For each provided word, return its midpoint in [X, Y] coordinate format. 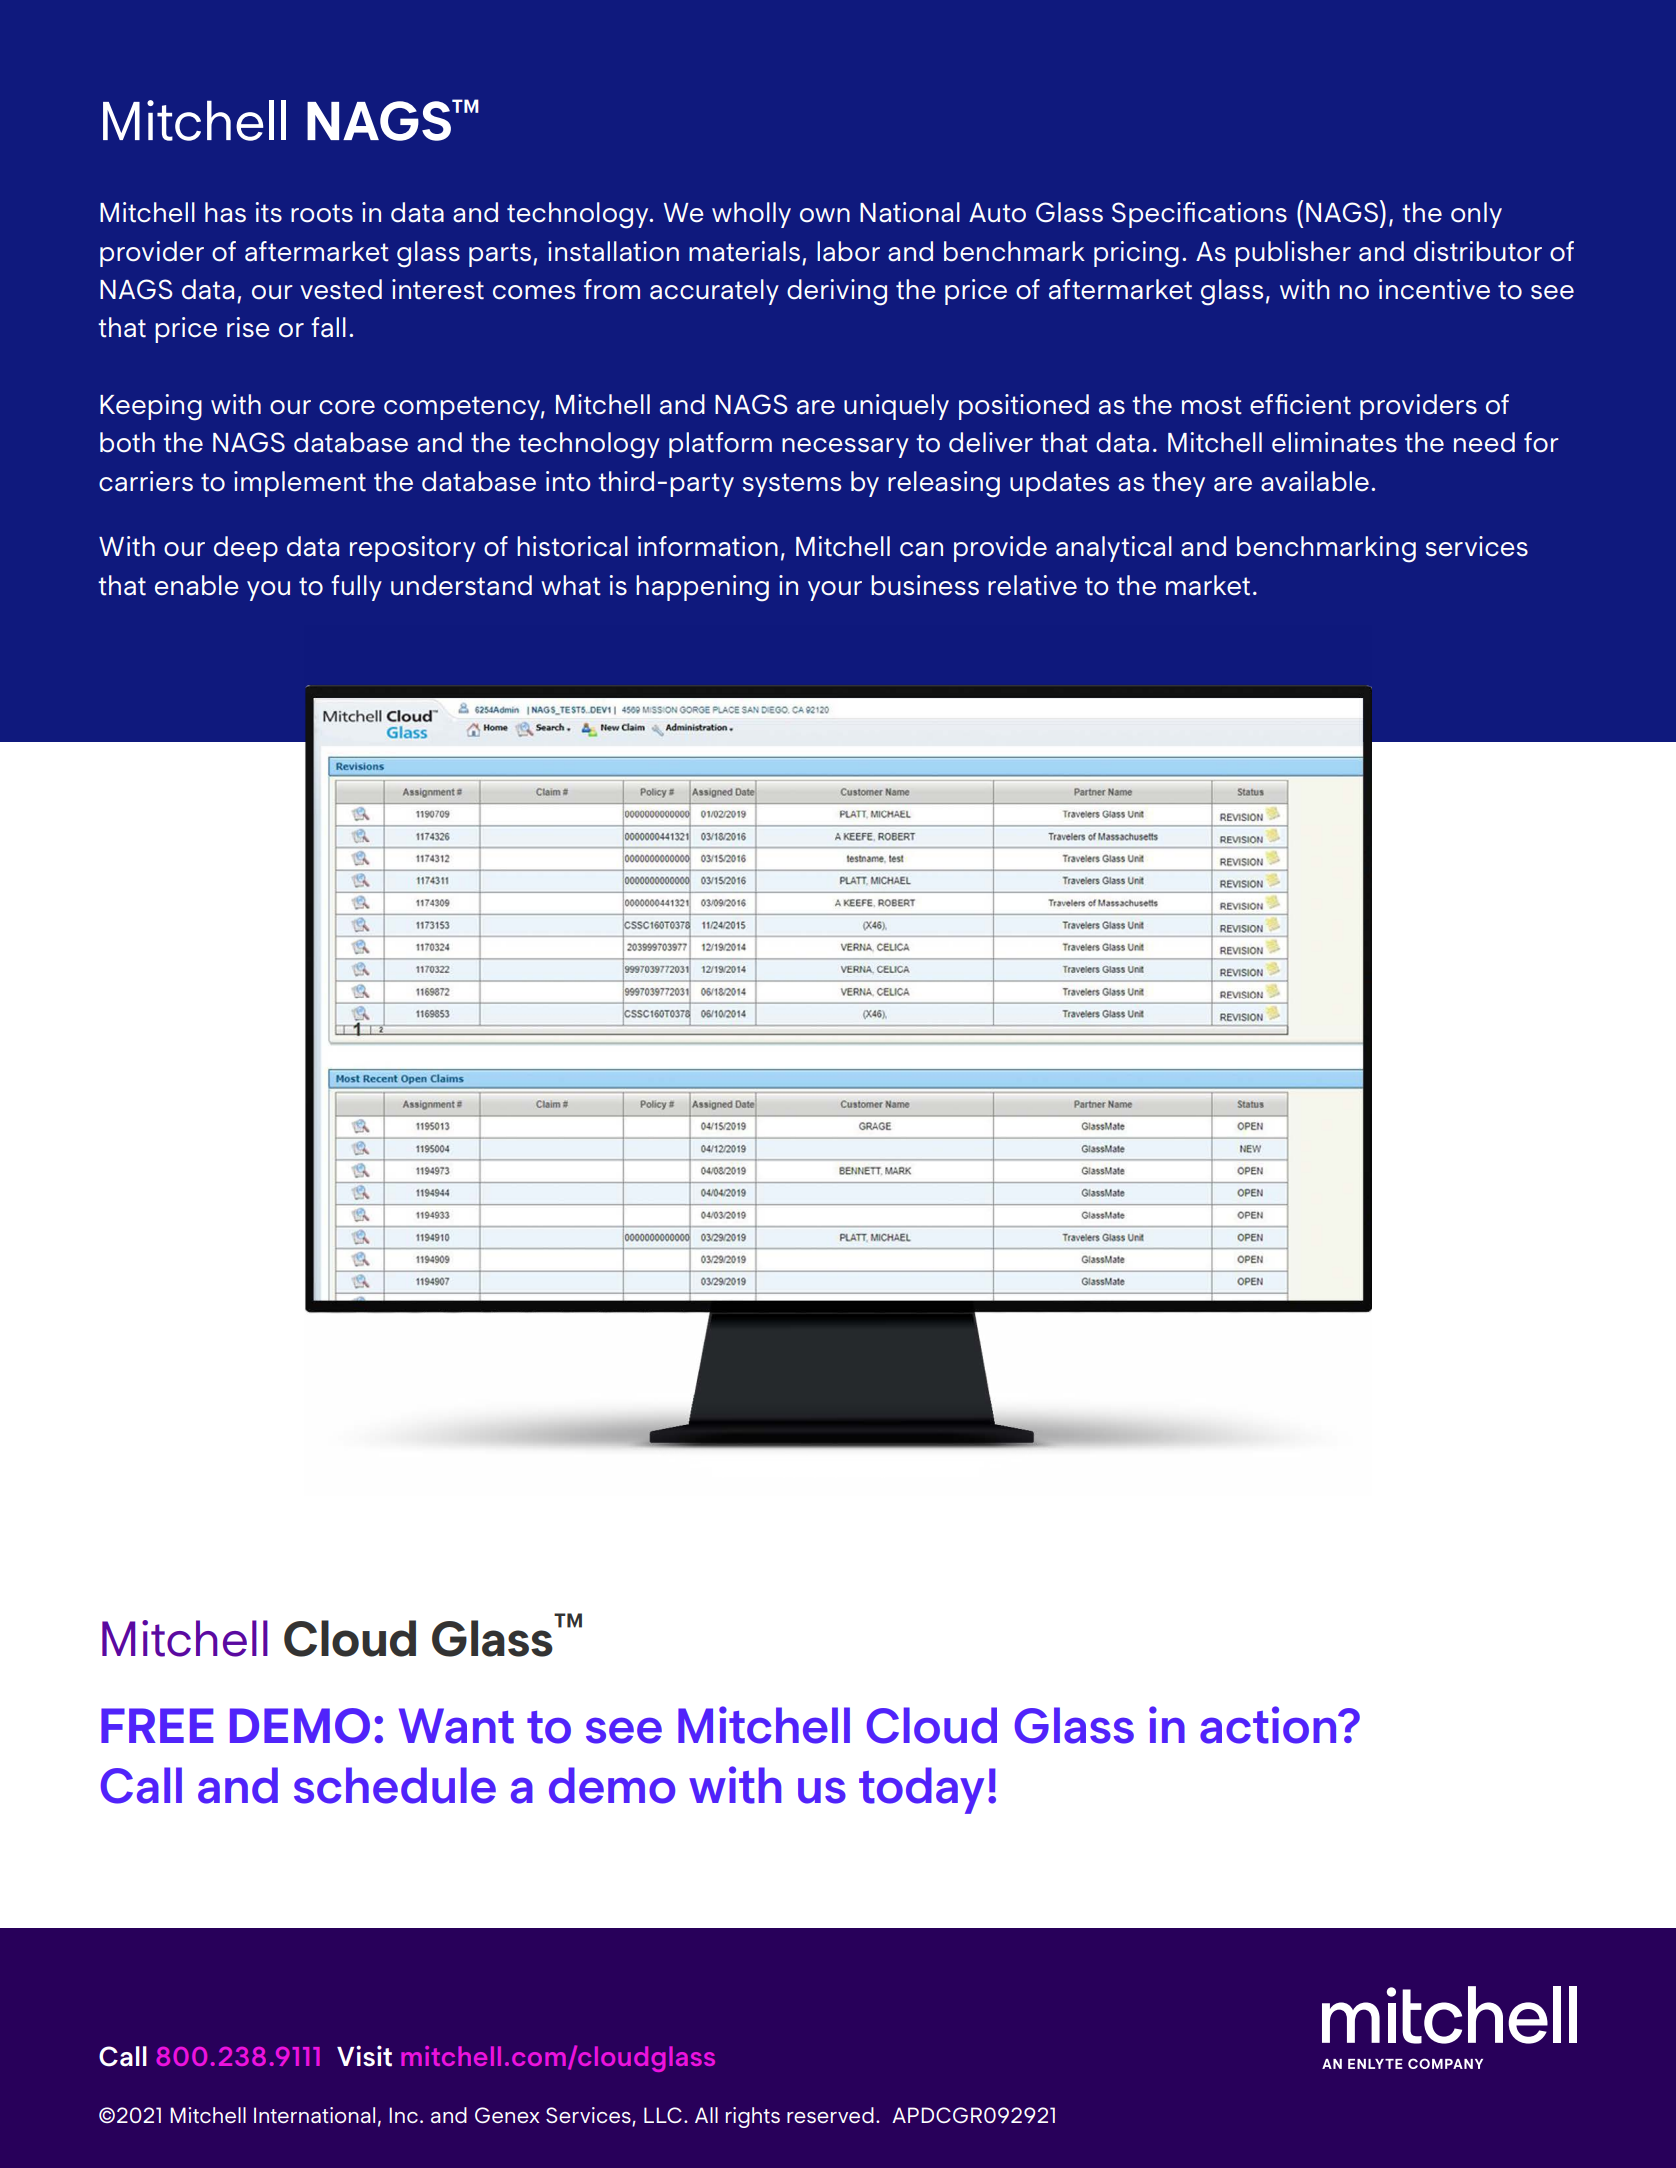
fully [356, 588]
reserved [830, 2115]
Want [456, 1726]
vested [341, 289]
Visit [364, 2056]
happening [702, 588]
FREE [157, 1725]
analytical [1114, 549]
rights [753, 2117]
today [921, 1790]
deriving [837, 292]
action [1269, 1725]
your [835, 591]
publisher [1293, 254]
